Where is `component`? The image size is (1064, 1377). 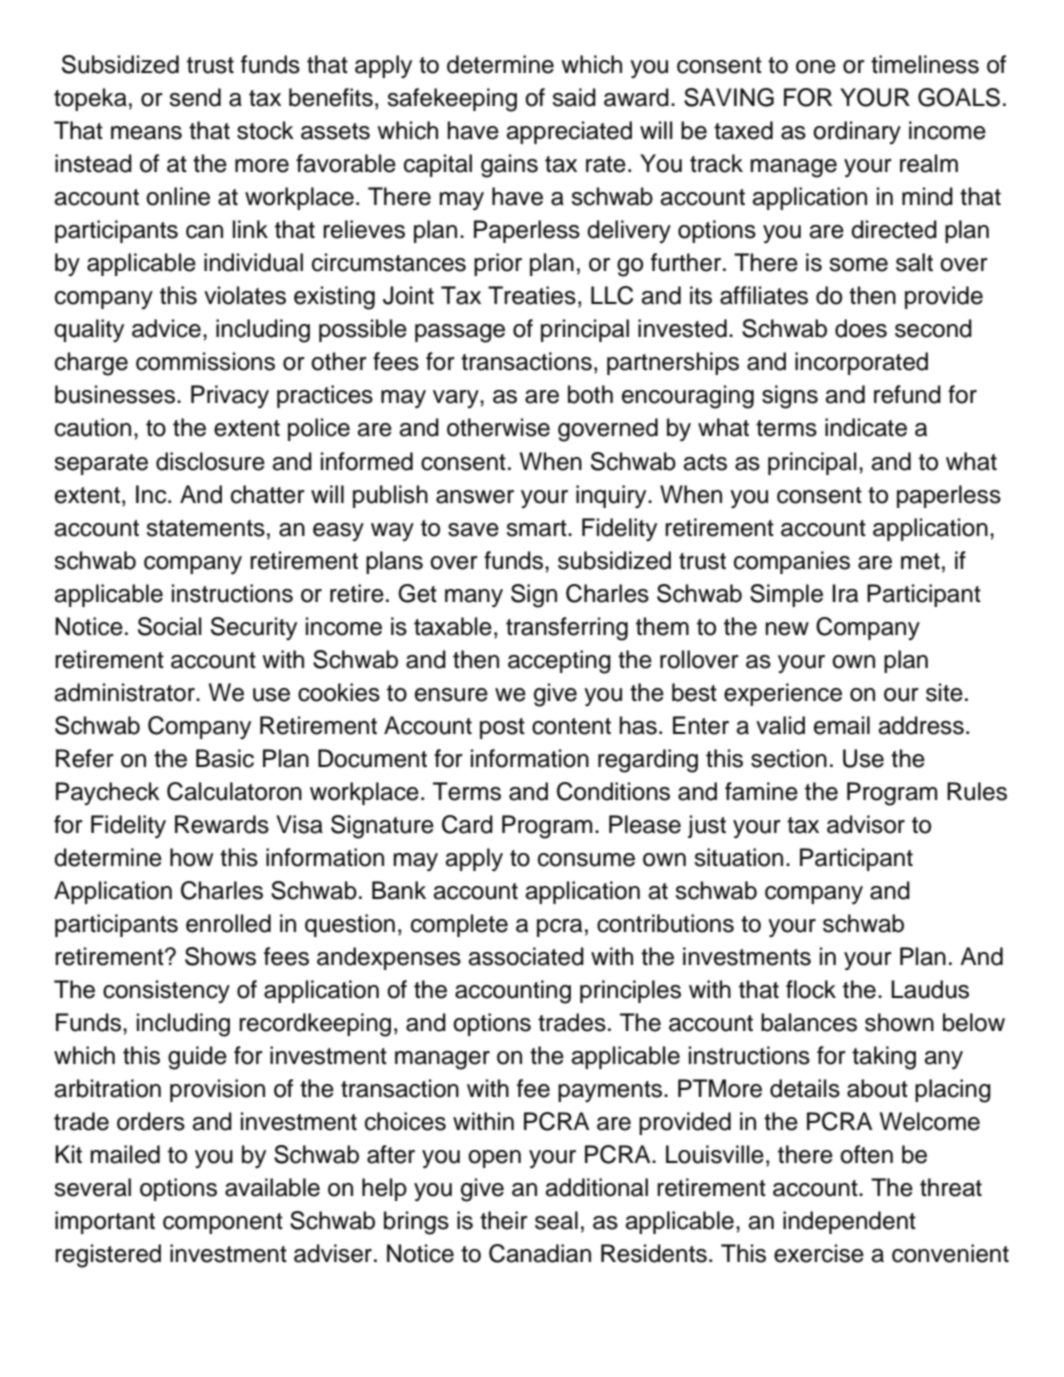
component is located at coordinates (223, 1223).
